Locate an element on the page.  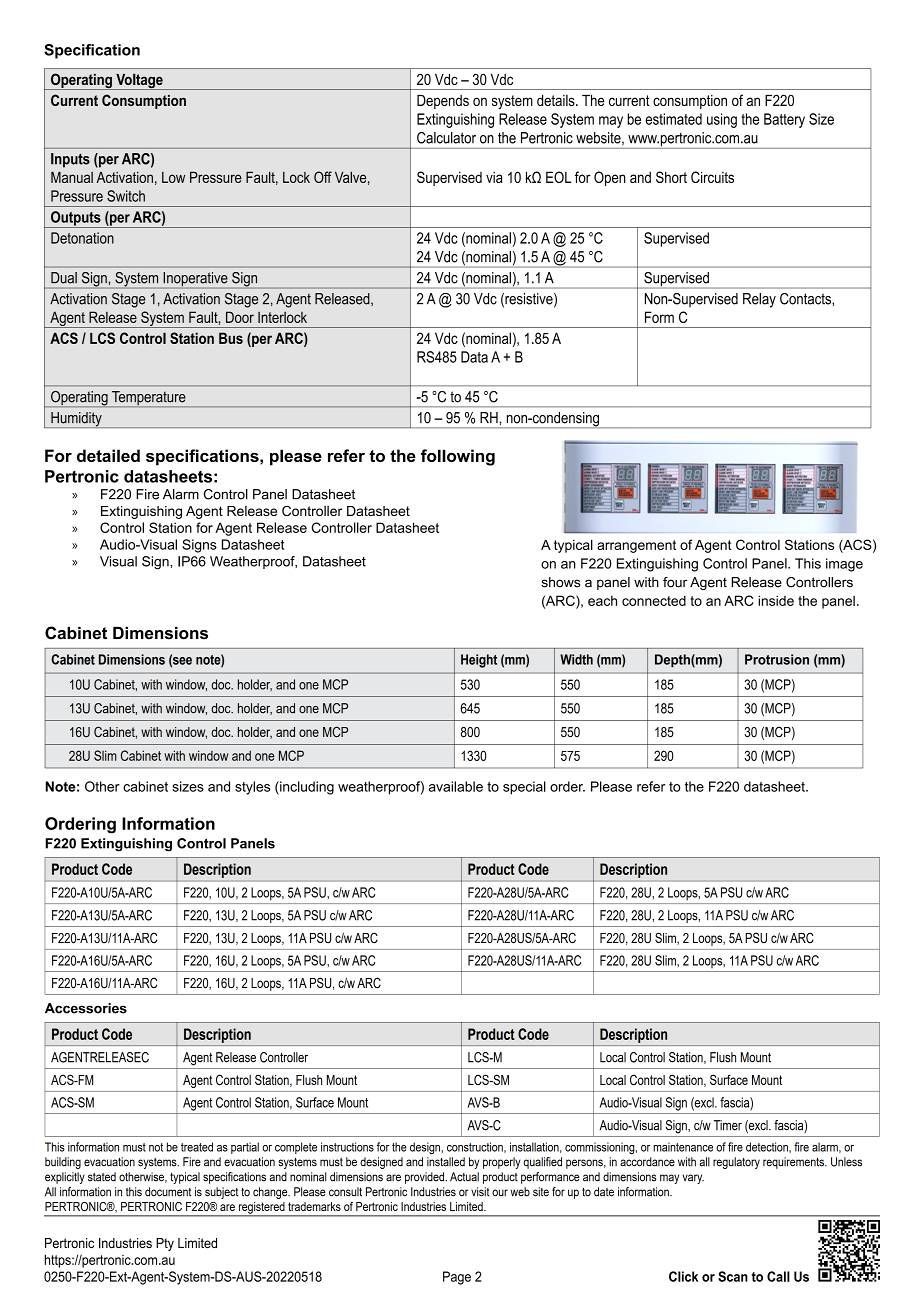
Depends is located at coordinates (443, 102).
